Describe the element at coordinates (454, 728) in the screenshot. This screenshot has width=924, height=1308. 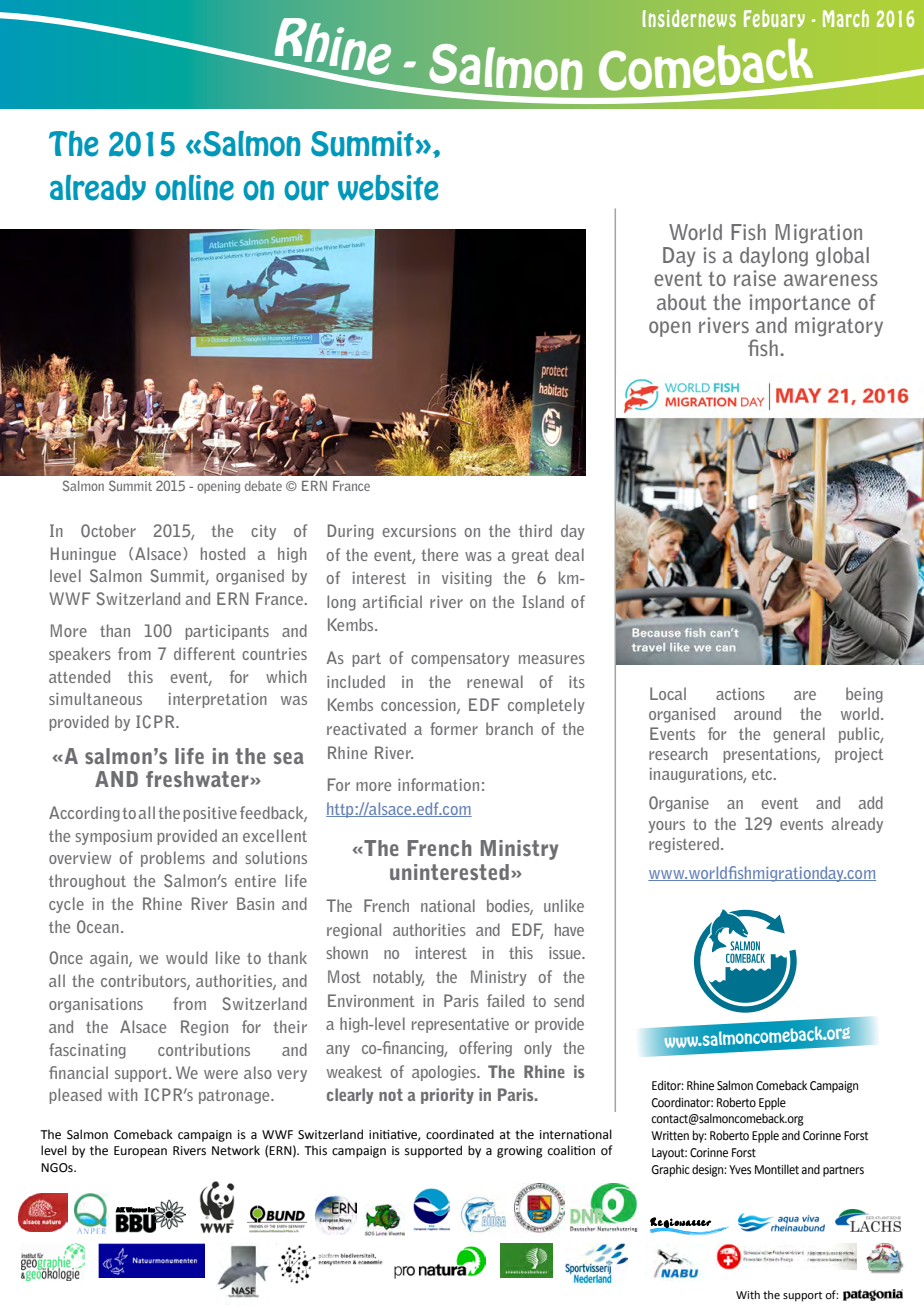
I see `former` at that location.
